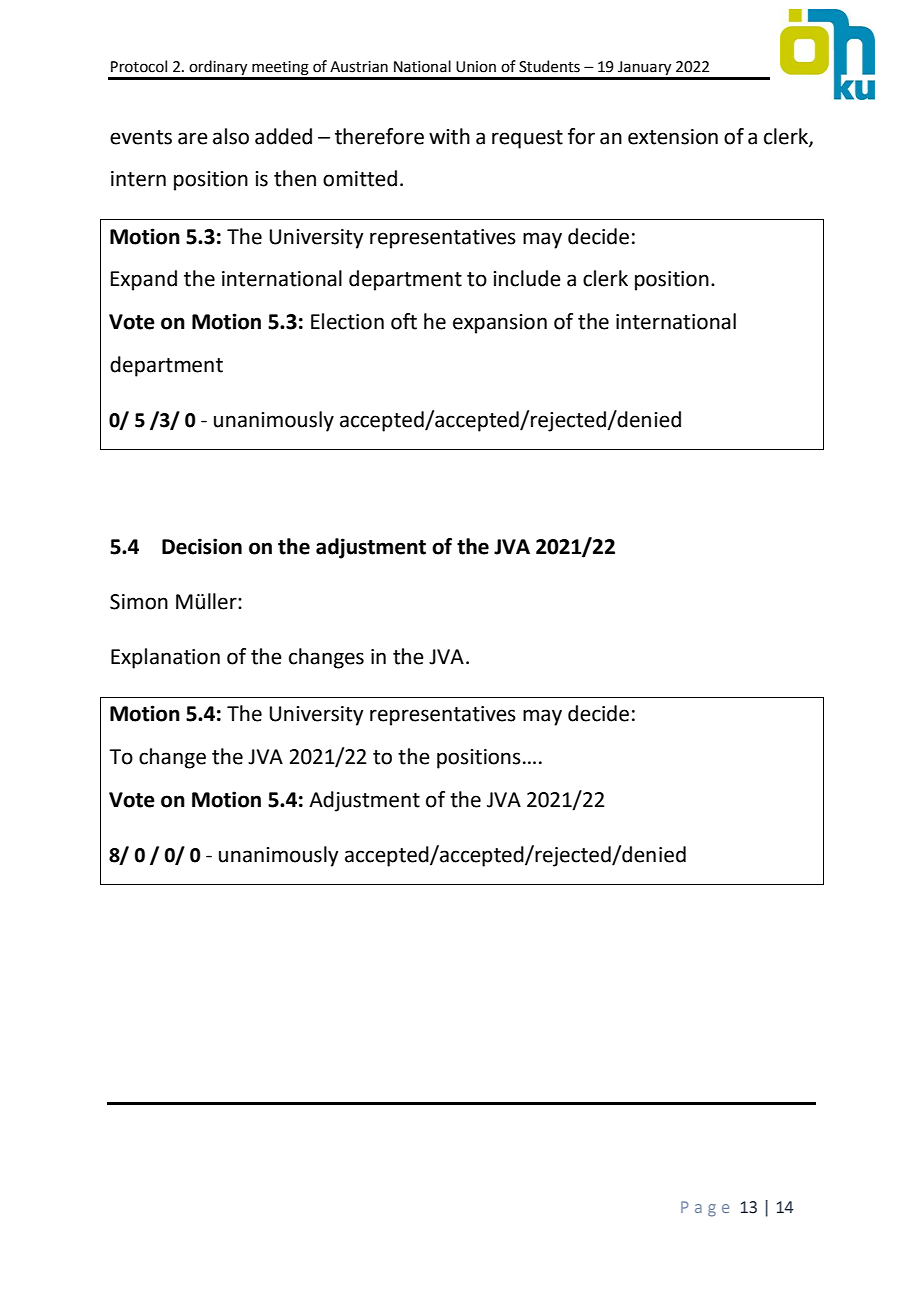  What do you see at coordinates (549, 66) in the screenshot?
I see `Students` at bounding box center [549, 66].
